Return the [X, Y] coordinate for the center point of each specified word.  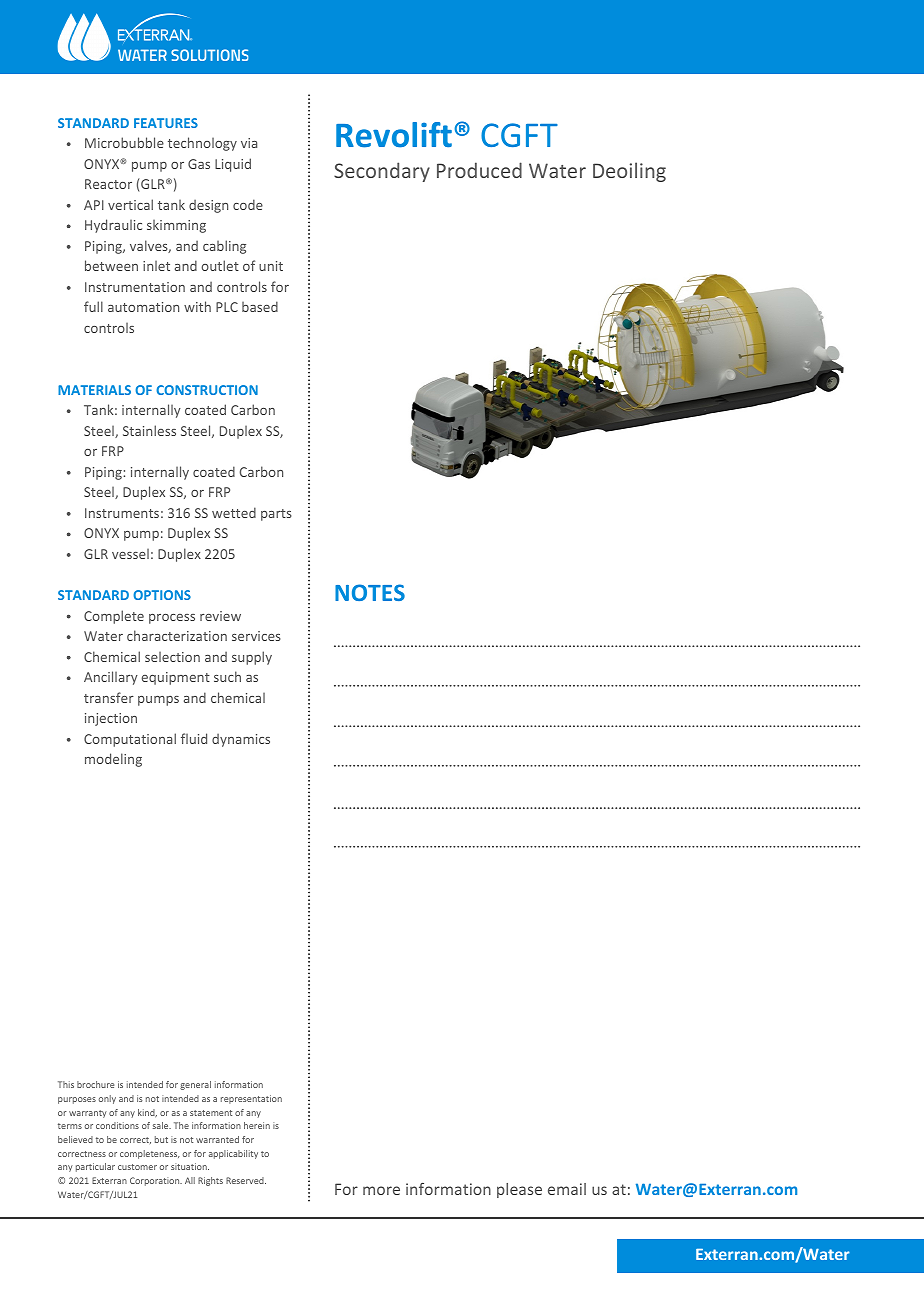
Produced [479, 170]
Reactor [108, 184]
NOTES [370, 592]
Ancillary [111, 678]
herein [257, 1125]
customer [137, 1167]
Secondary [382, 172]
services [256, 636]
